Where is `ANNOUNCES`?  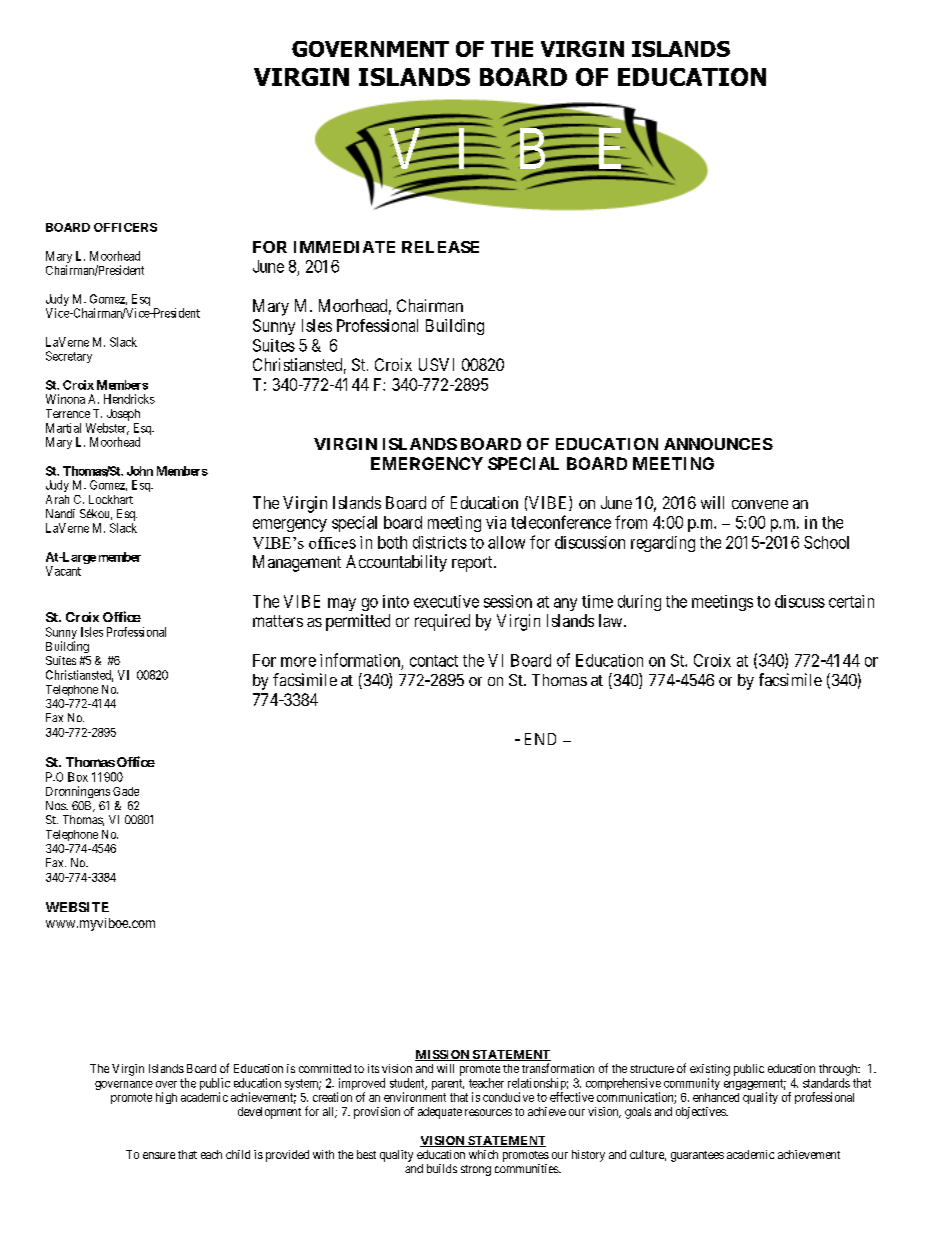 ANNOUNCES is located at coordinates (718, 444).
